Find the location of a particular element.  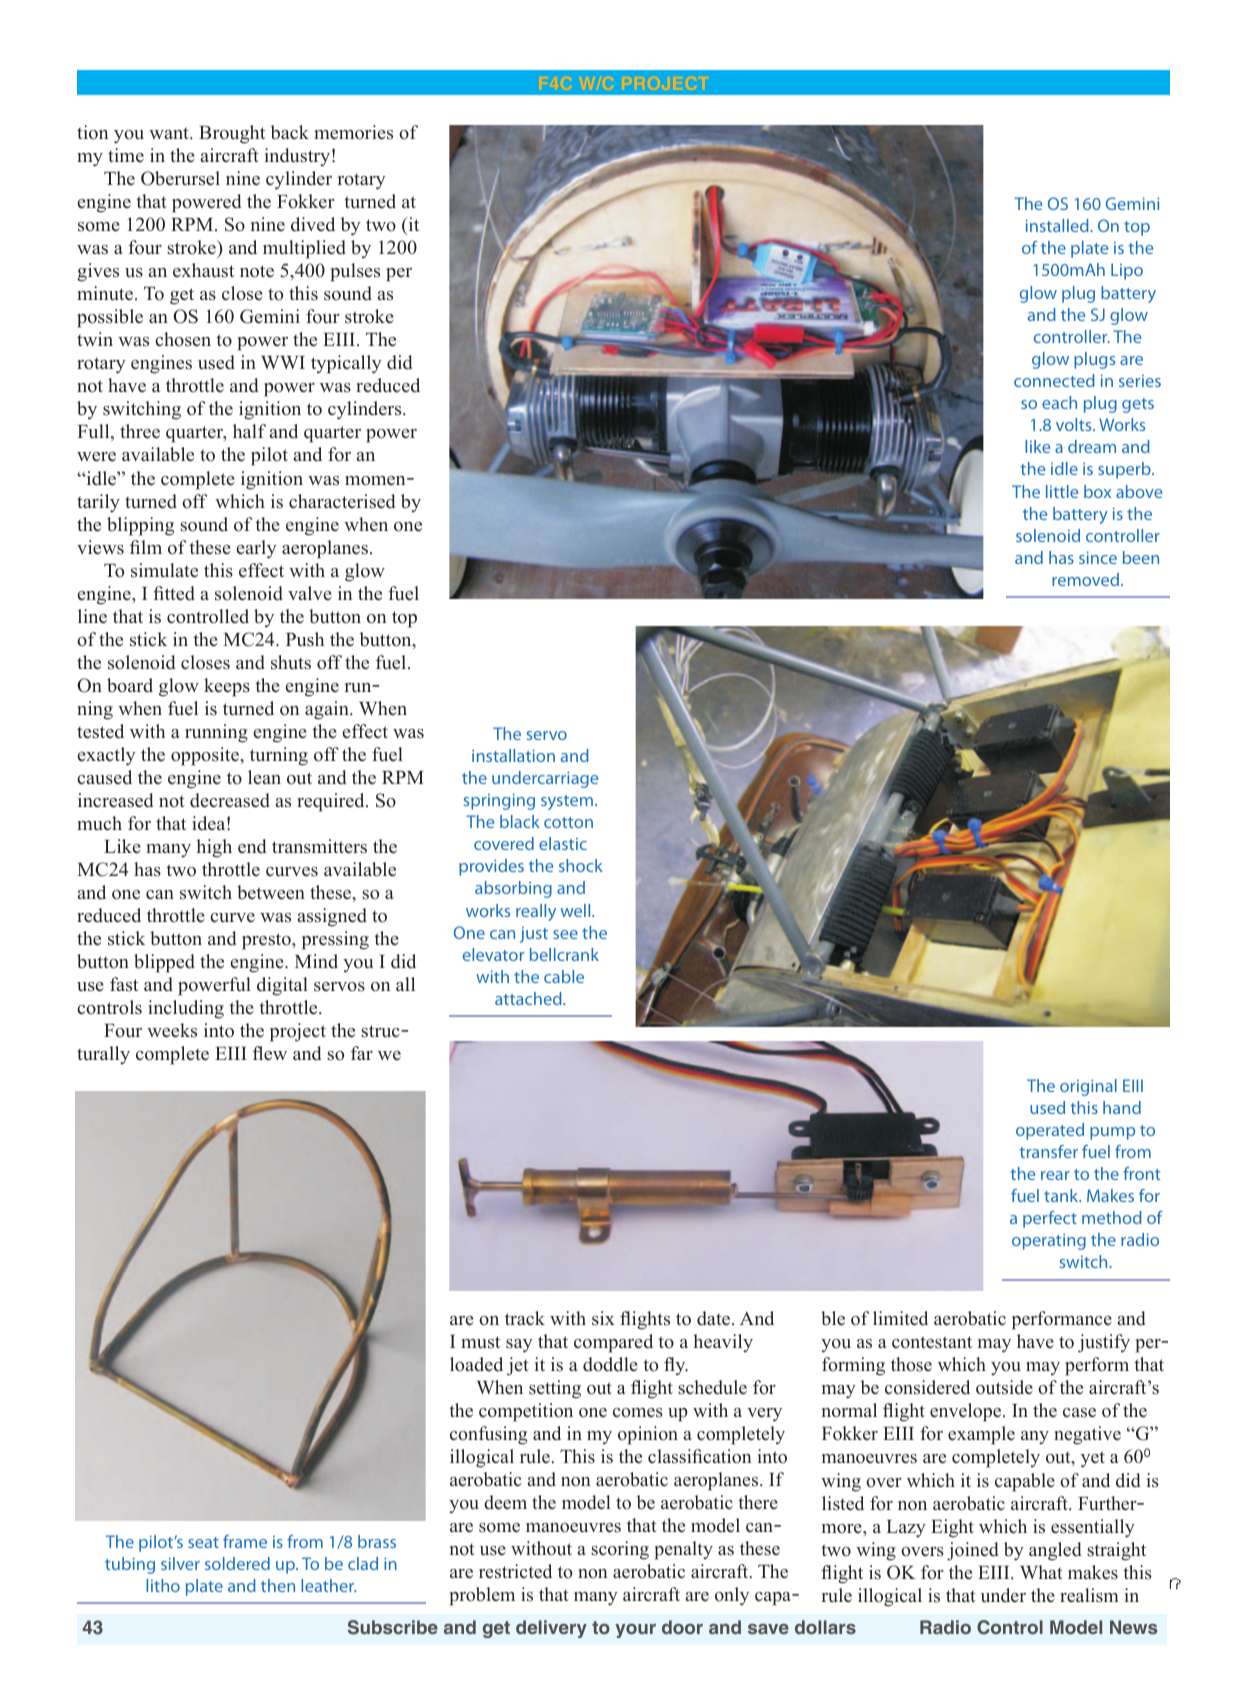

What is located at coordinates (1041, 1572).
